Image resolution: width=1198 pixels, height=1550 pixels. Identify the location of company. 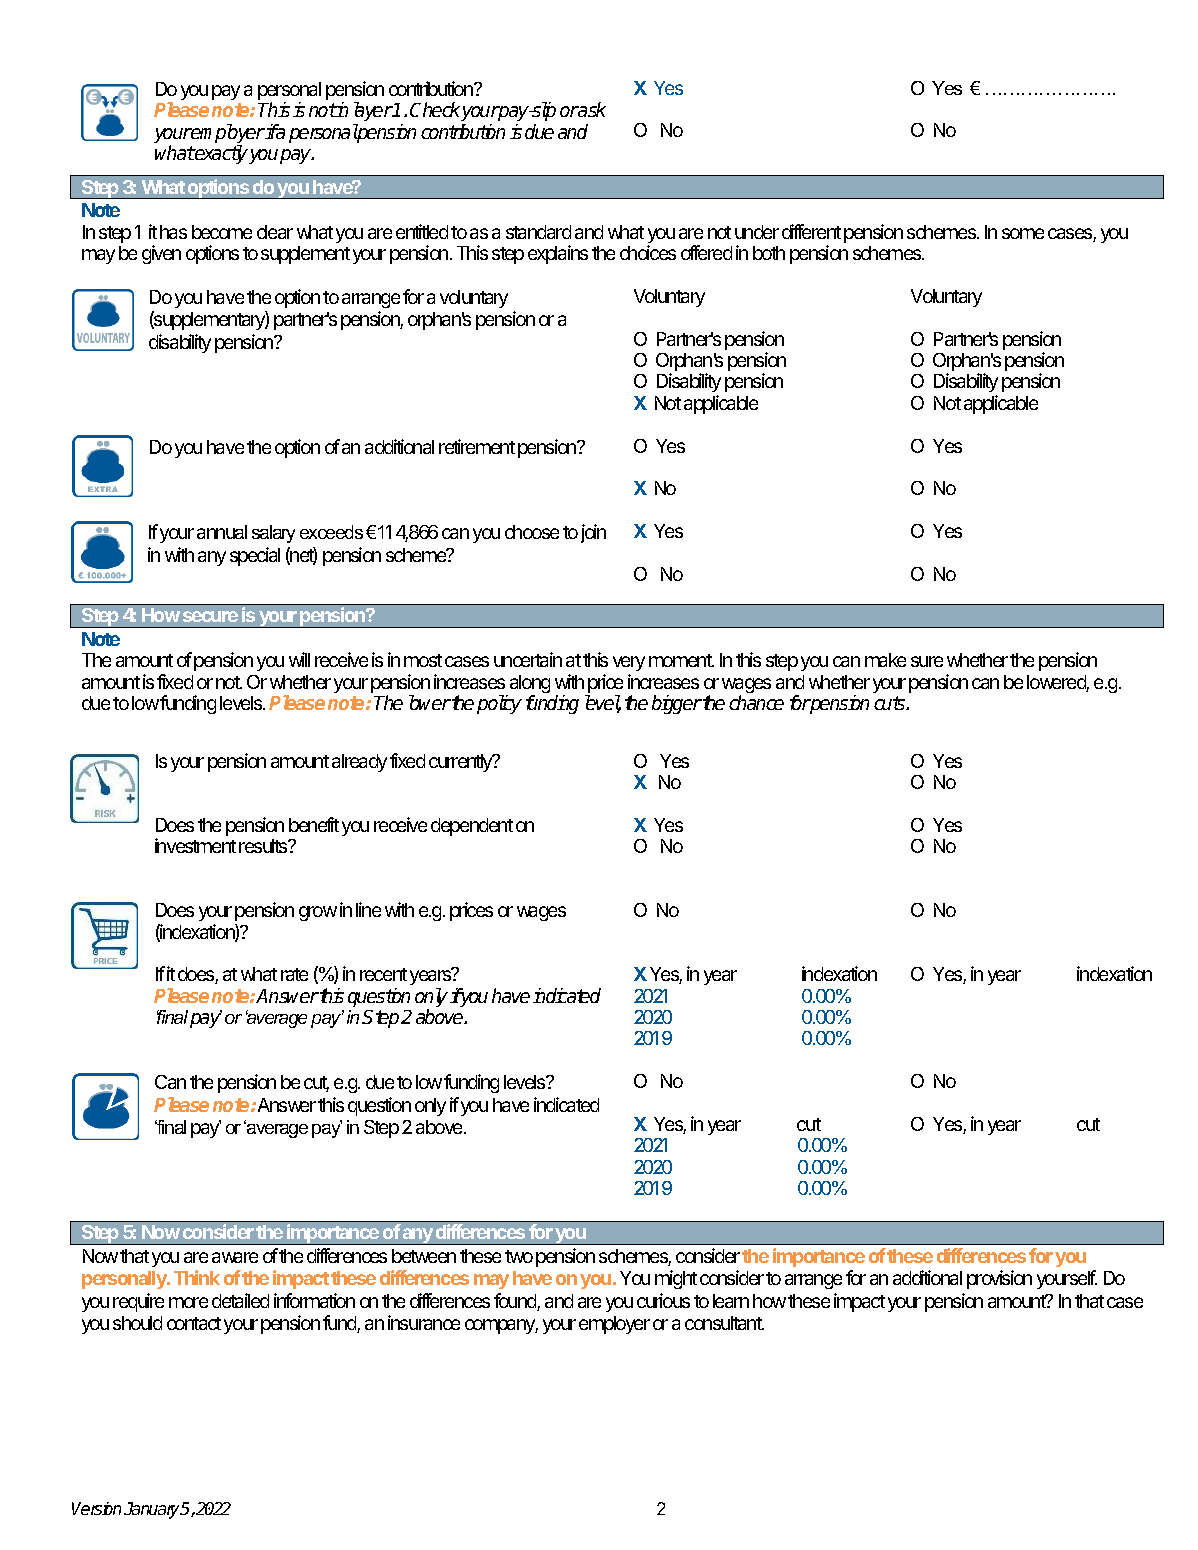
(501, 1326).
